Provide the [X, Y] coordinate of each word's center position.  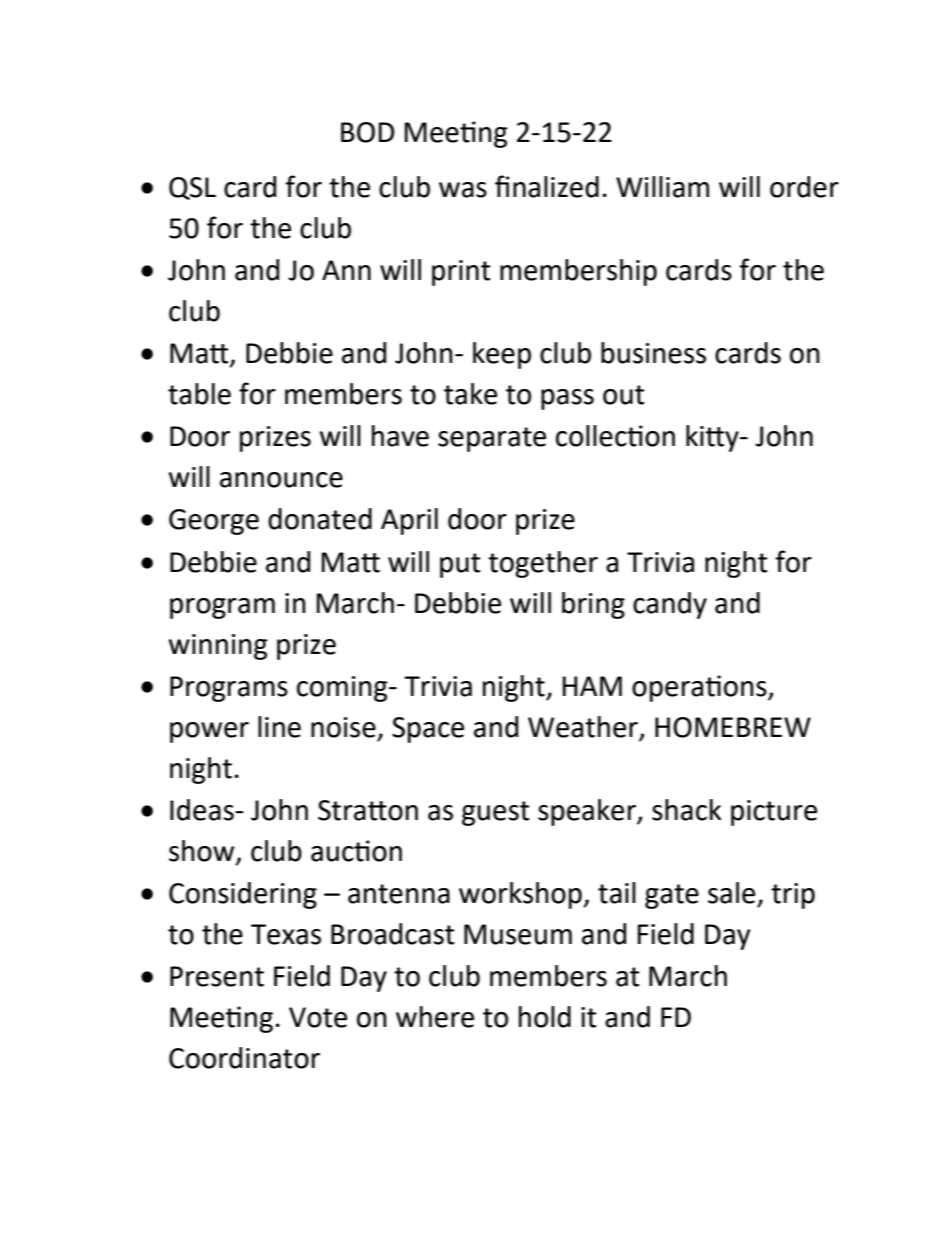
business [653, 353]
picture [774, 813]
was [463, 190]
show [203, 852]
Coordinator [244, 1058]
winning [218, 647]
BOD [367, 132]
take [470, 394]
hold [545, 1017]
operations [700, 688]
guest [496, 813]
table [199, 394]
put [460, 565]
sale [731, 893]
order [804, 187]
